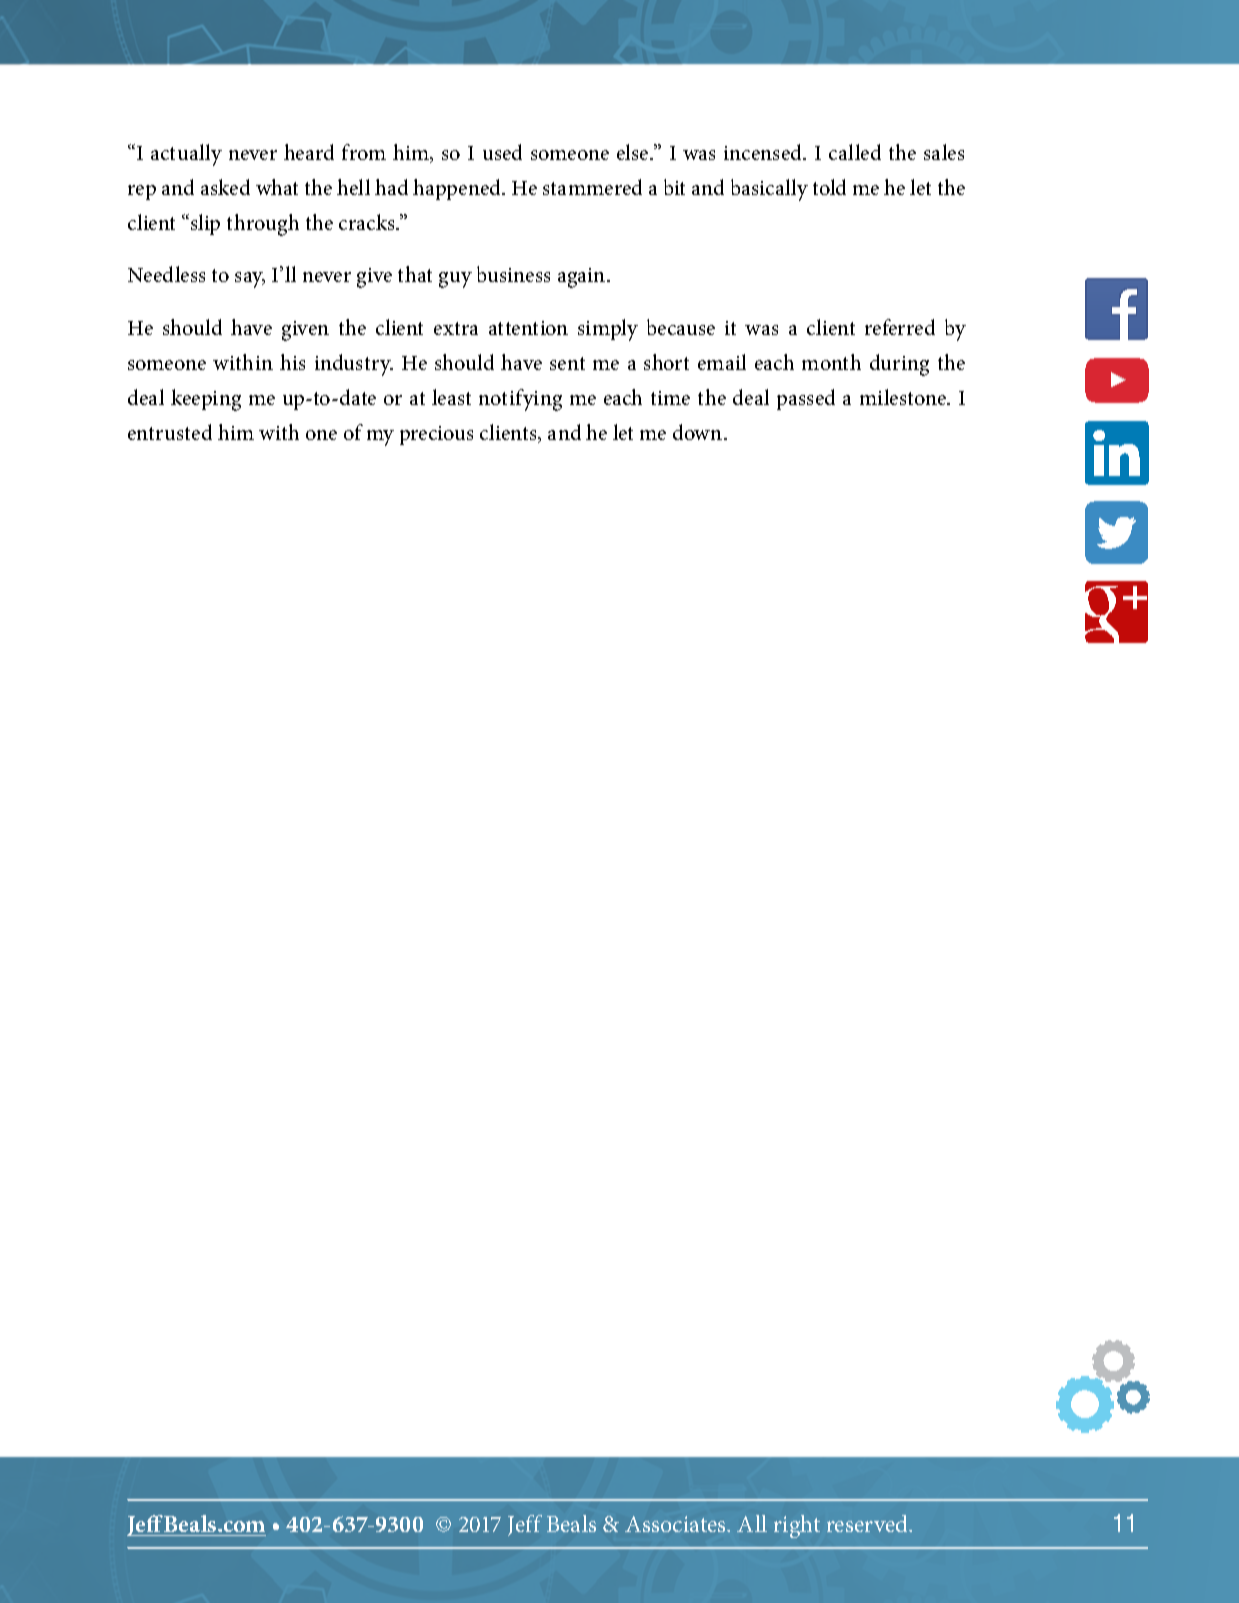  Describe the element at coordinates (676, 1524) in the image. I see `Associates` at that location.
